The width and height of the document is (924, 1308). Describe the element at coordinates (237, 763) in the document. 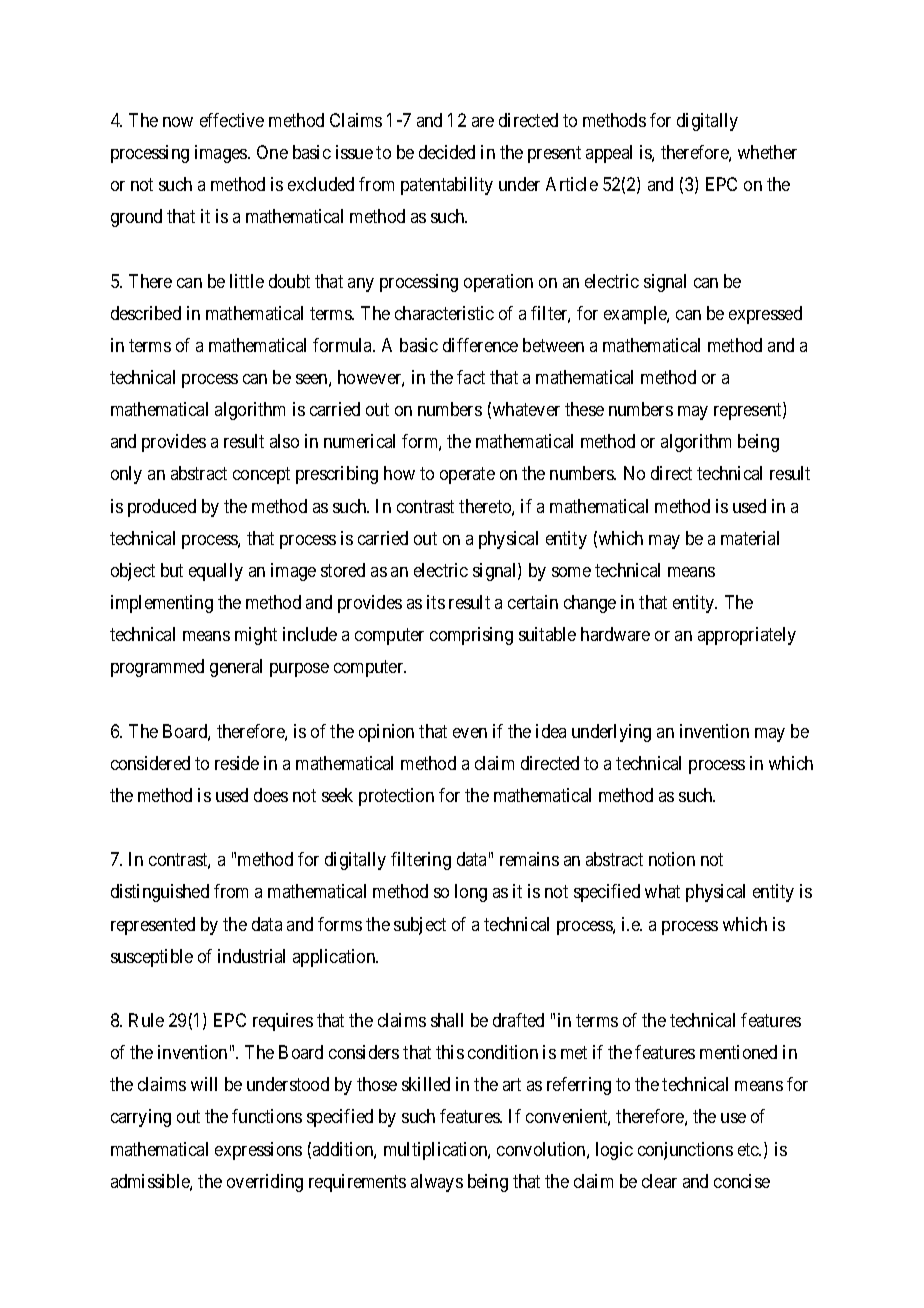

I see `reside` at that location.
